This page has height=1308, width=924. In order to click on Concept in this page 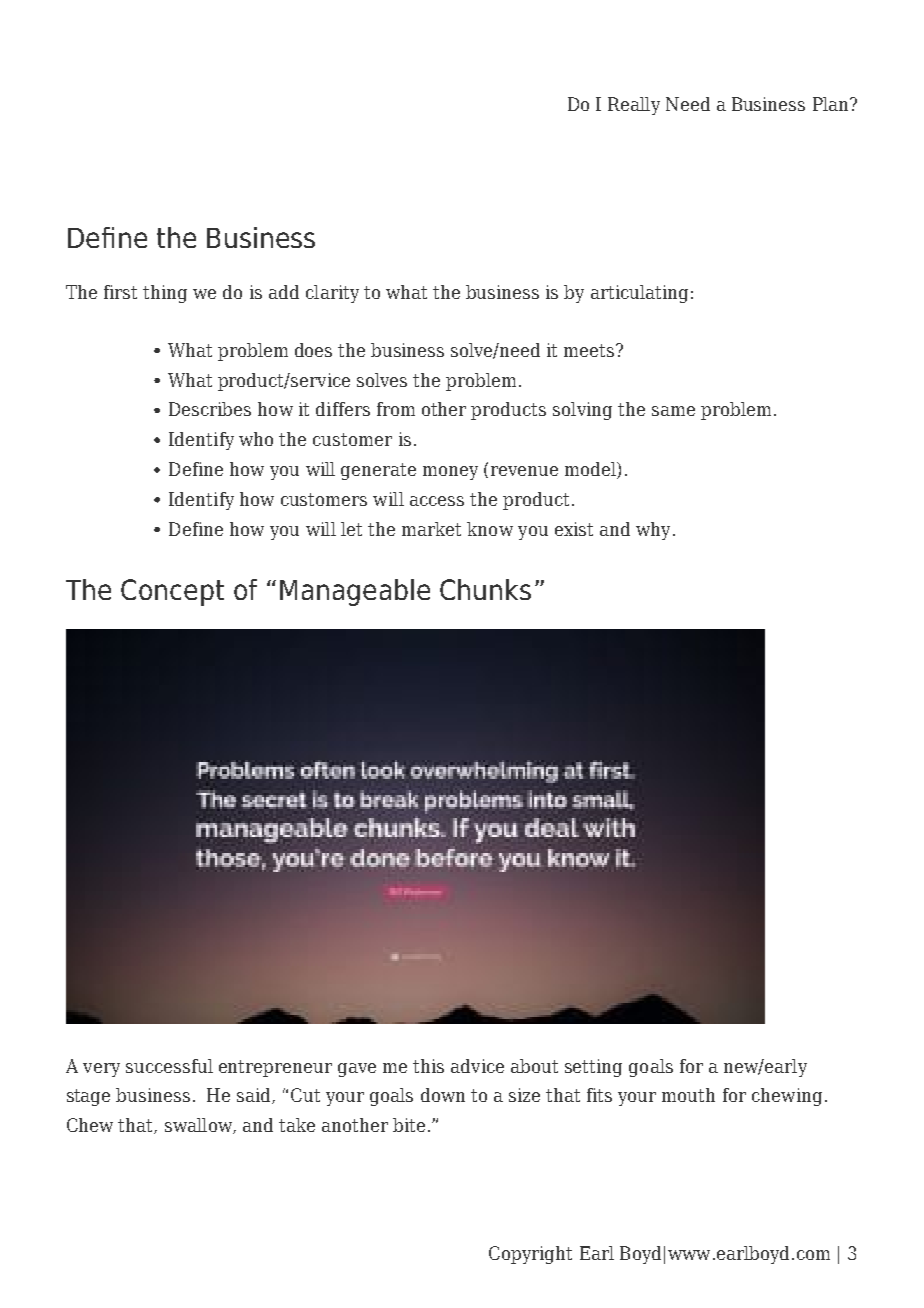, I will do `click(172, 592)`.
